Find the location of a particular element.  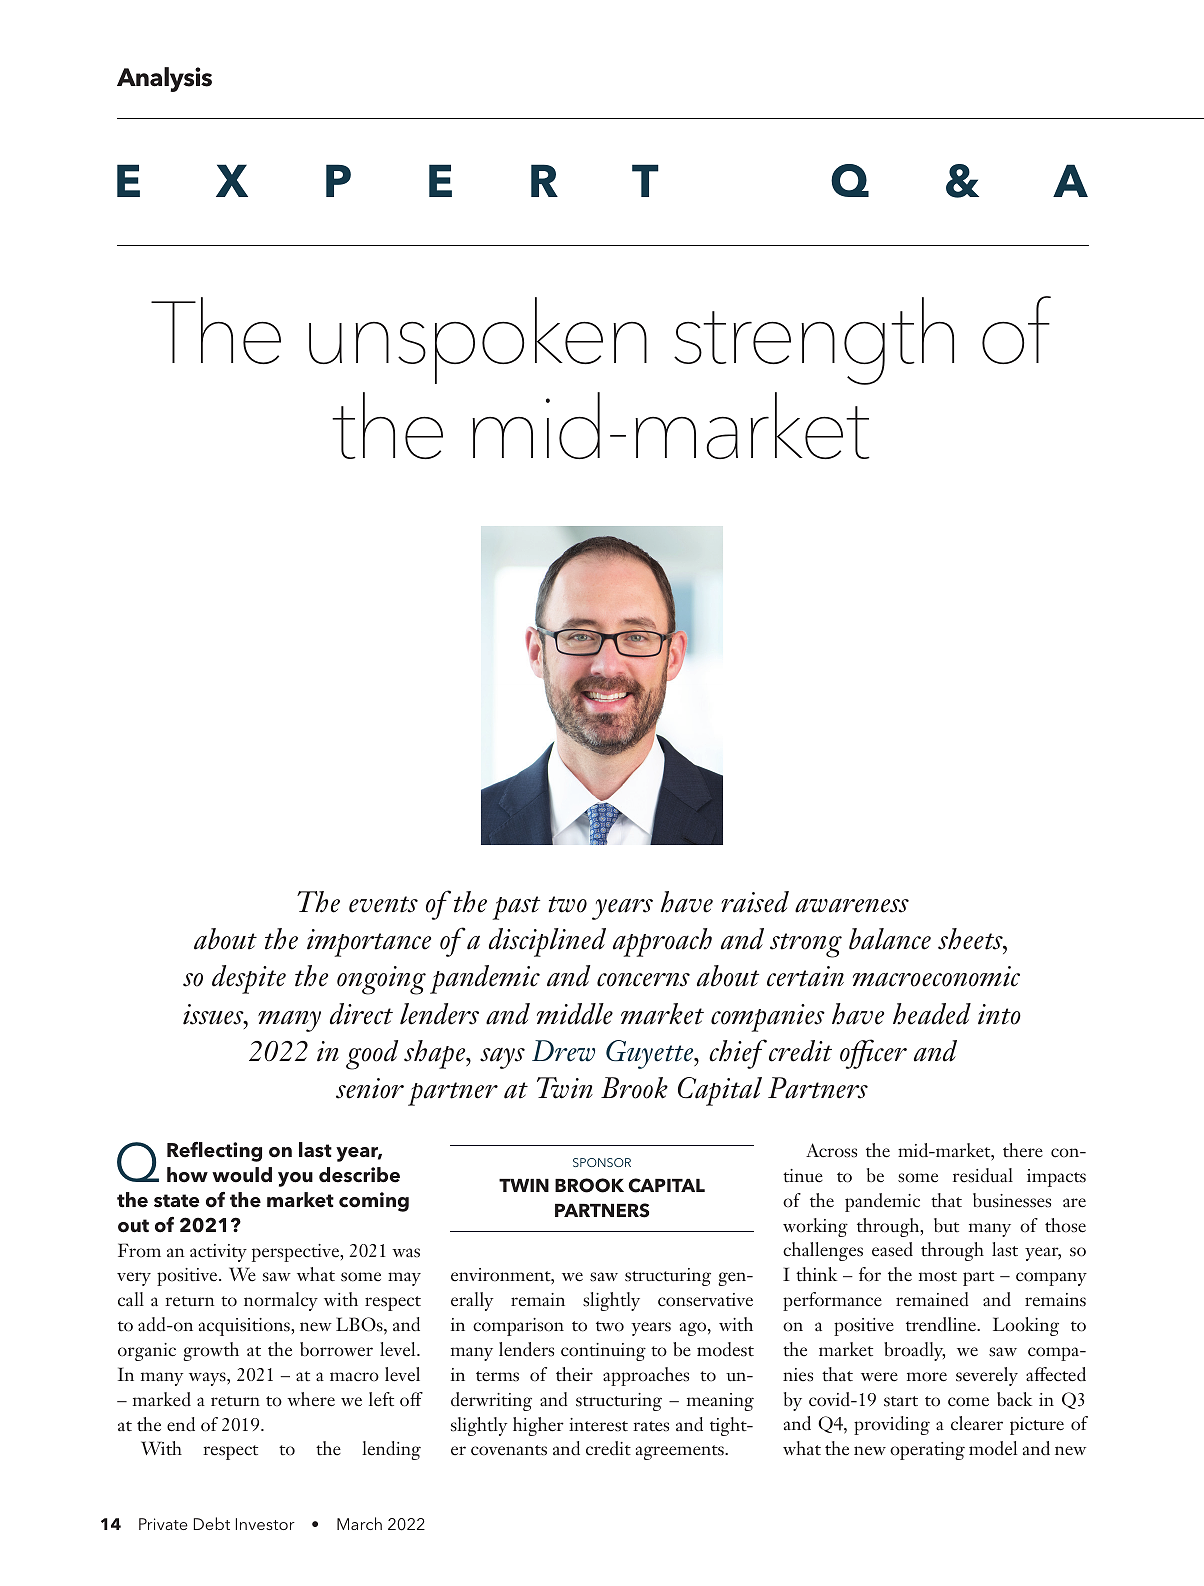

awareness is located at coordinates (852, 905).
